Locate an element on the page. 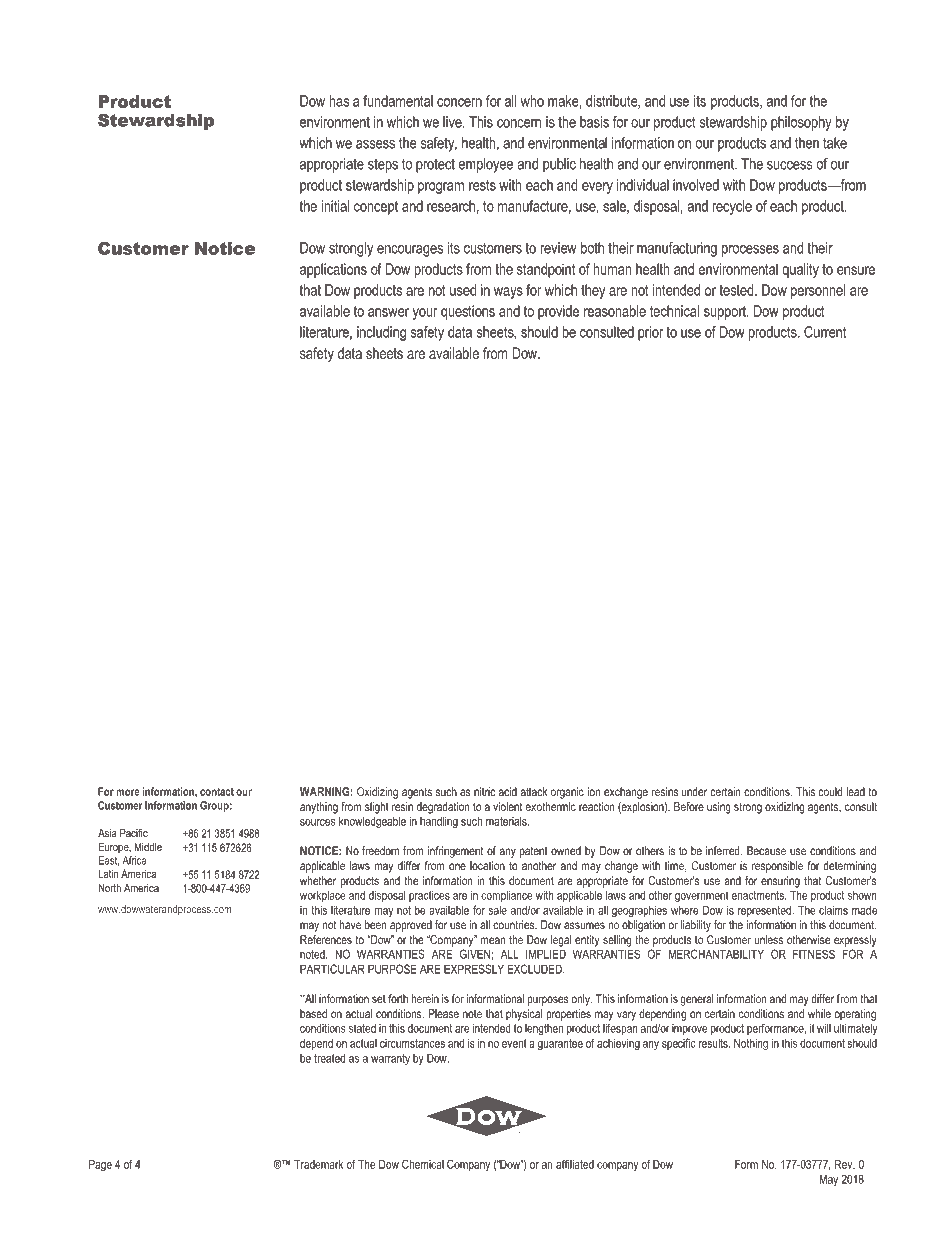 The width and height of the page is (952, 1233). using is located at coordinates (719, 808).
